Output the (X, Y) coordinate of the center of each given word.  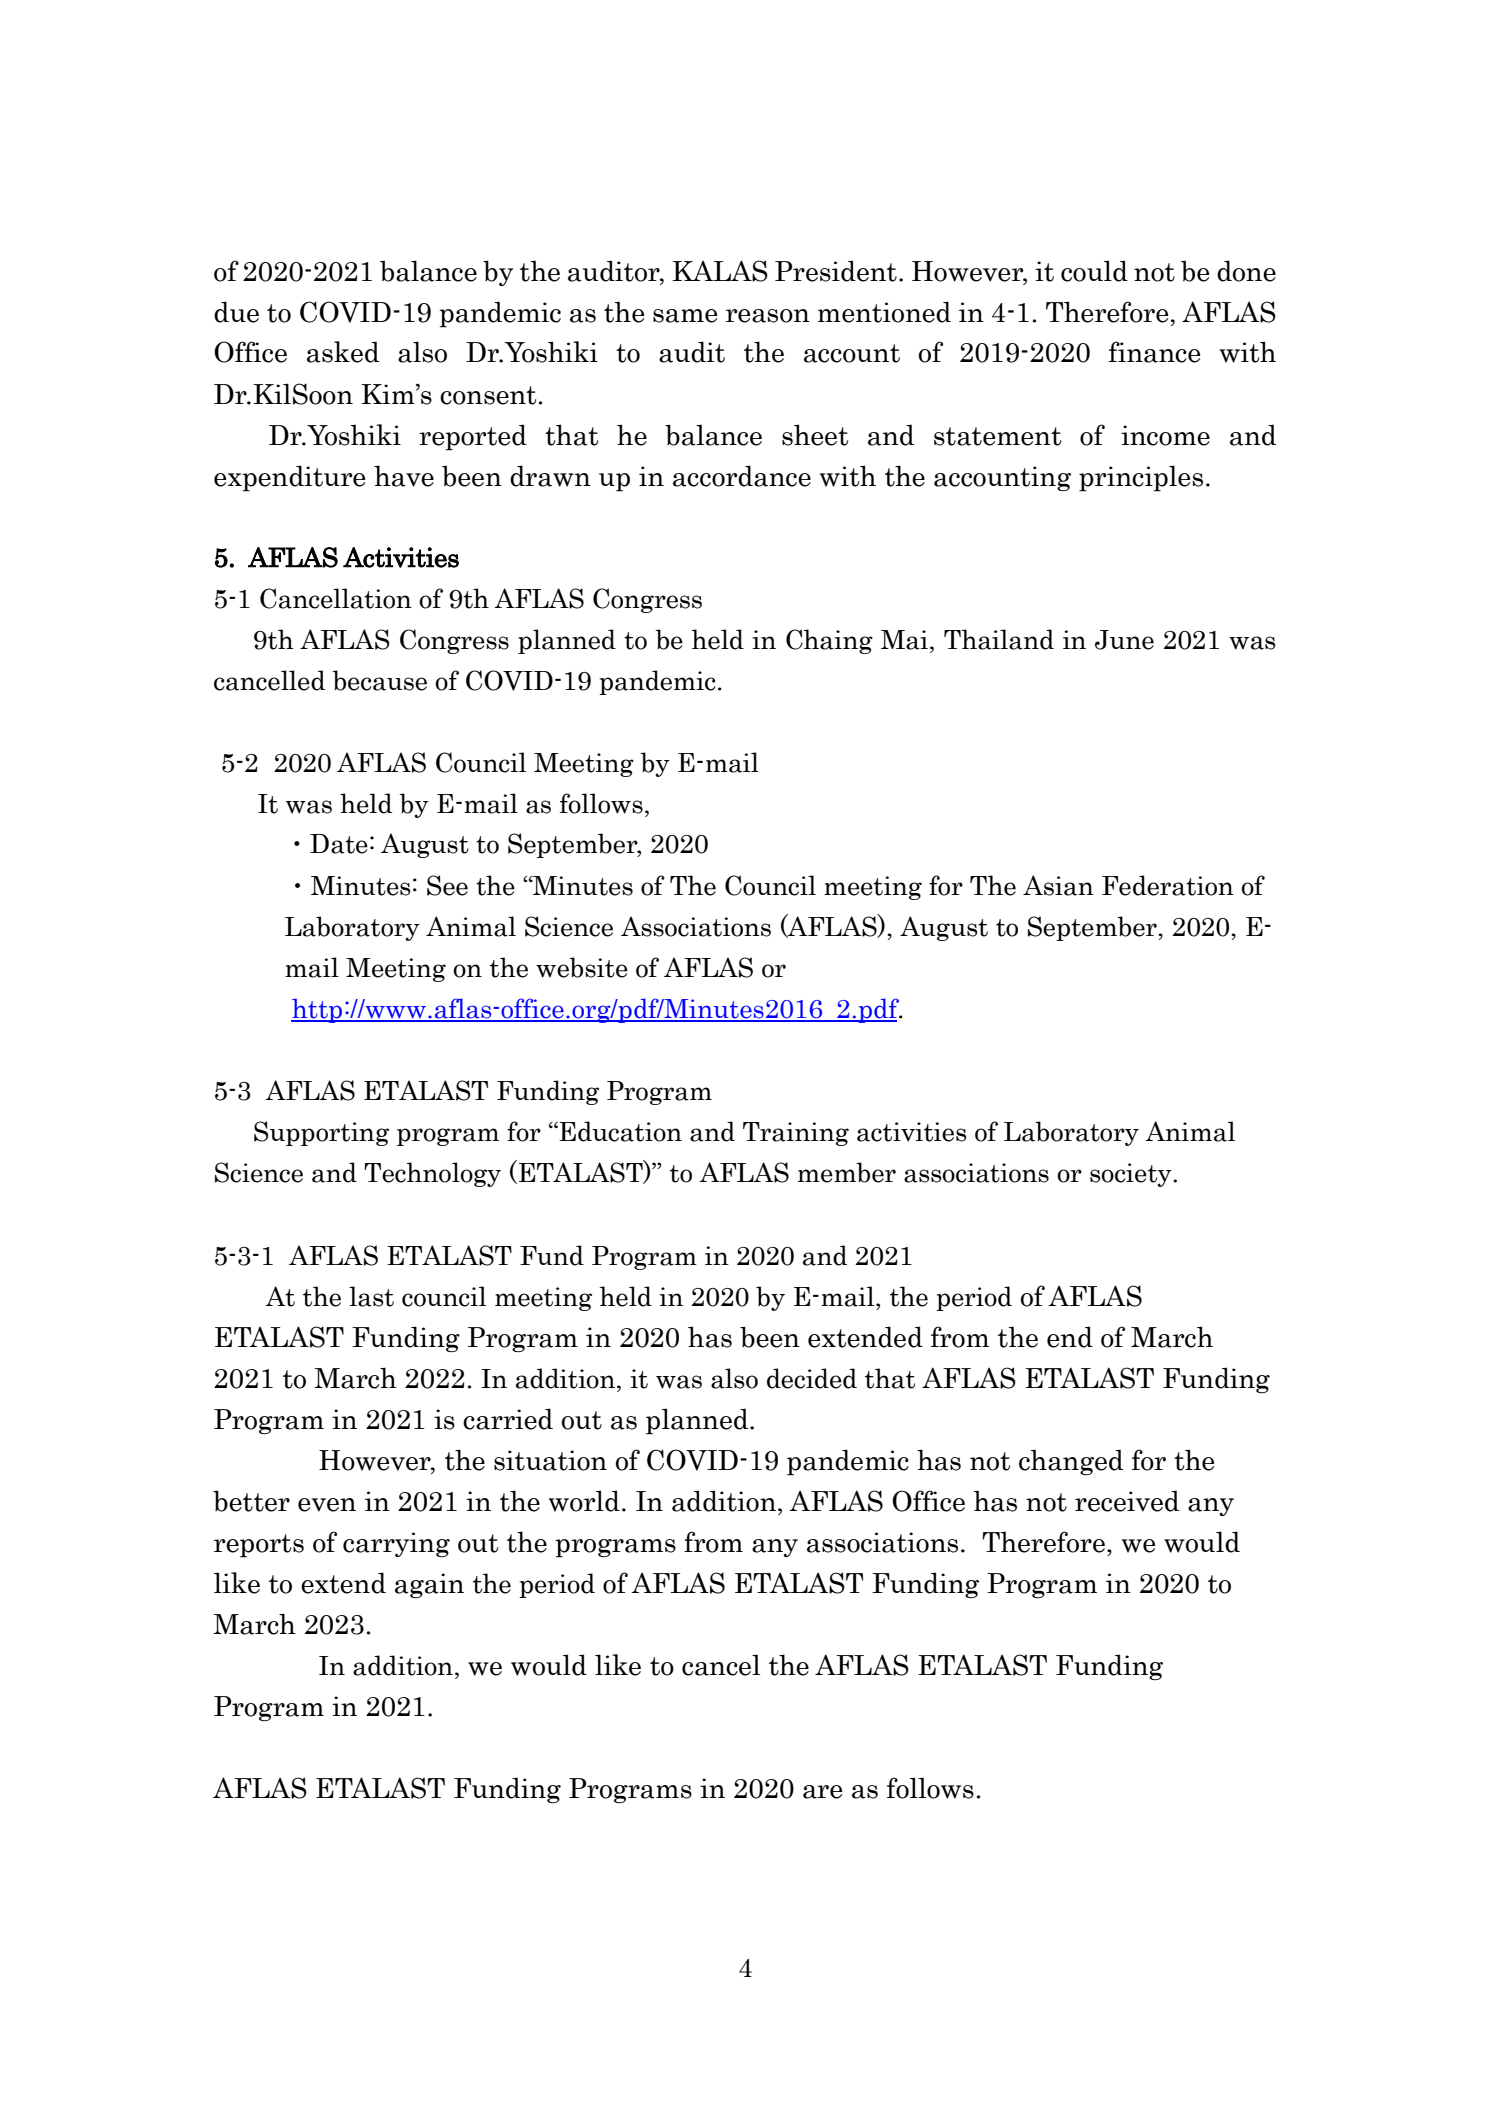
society (1132, 1175)
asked (343, 352)
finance (1154, 352)
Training (796, 1134)
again (429, 1585)
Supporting (321, 1133)
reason (768, 316)
